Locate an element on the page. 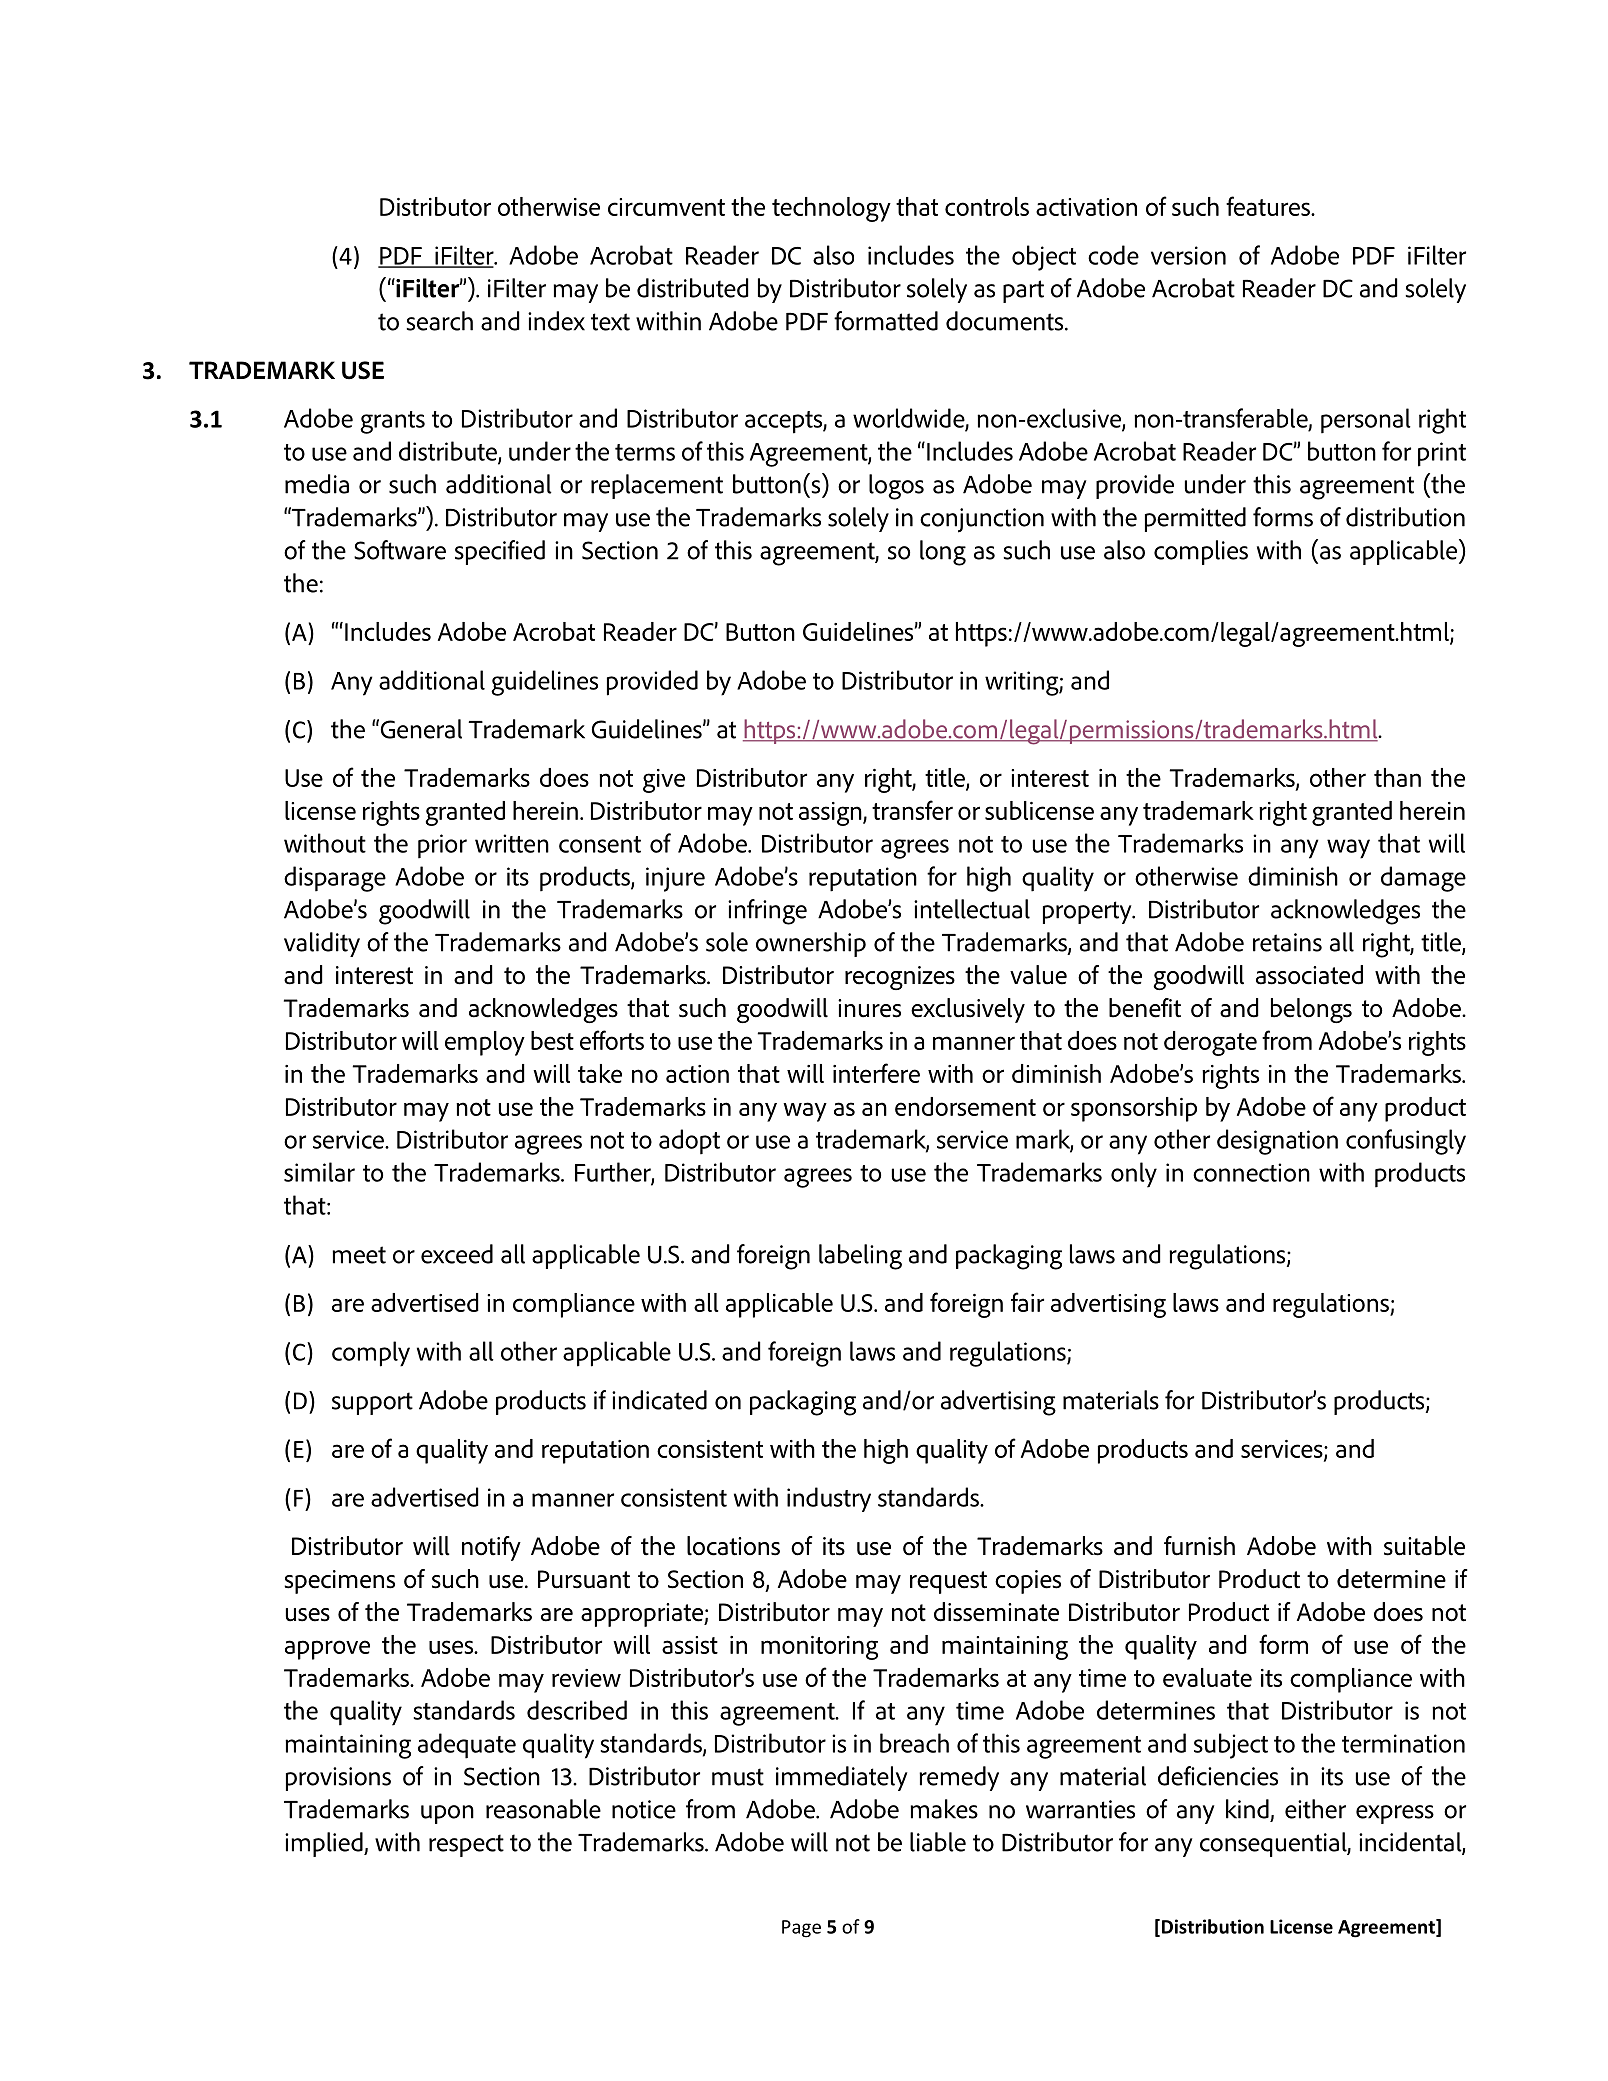 This document has height=2081, width=1608. search is located at coordinates (439, 321).
